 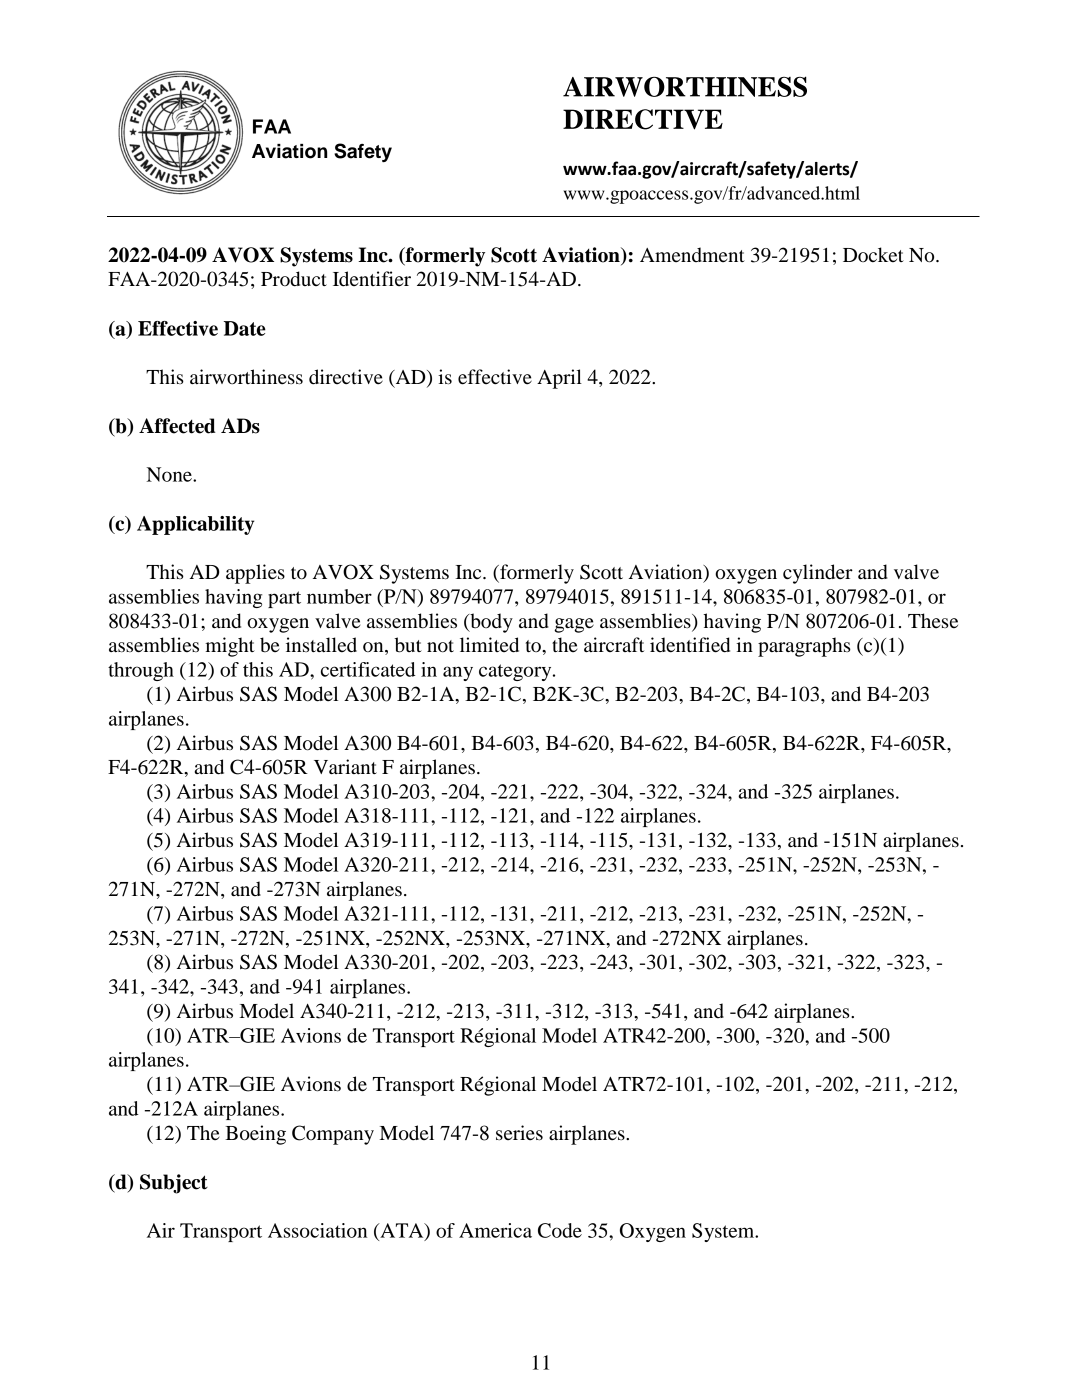 I want to click on category, so click(x=516, y=672).
